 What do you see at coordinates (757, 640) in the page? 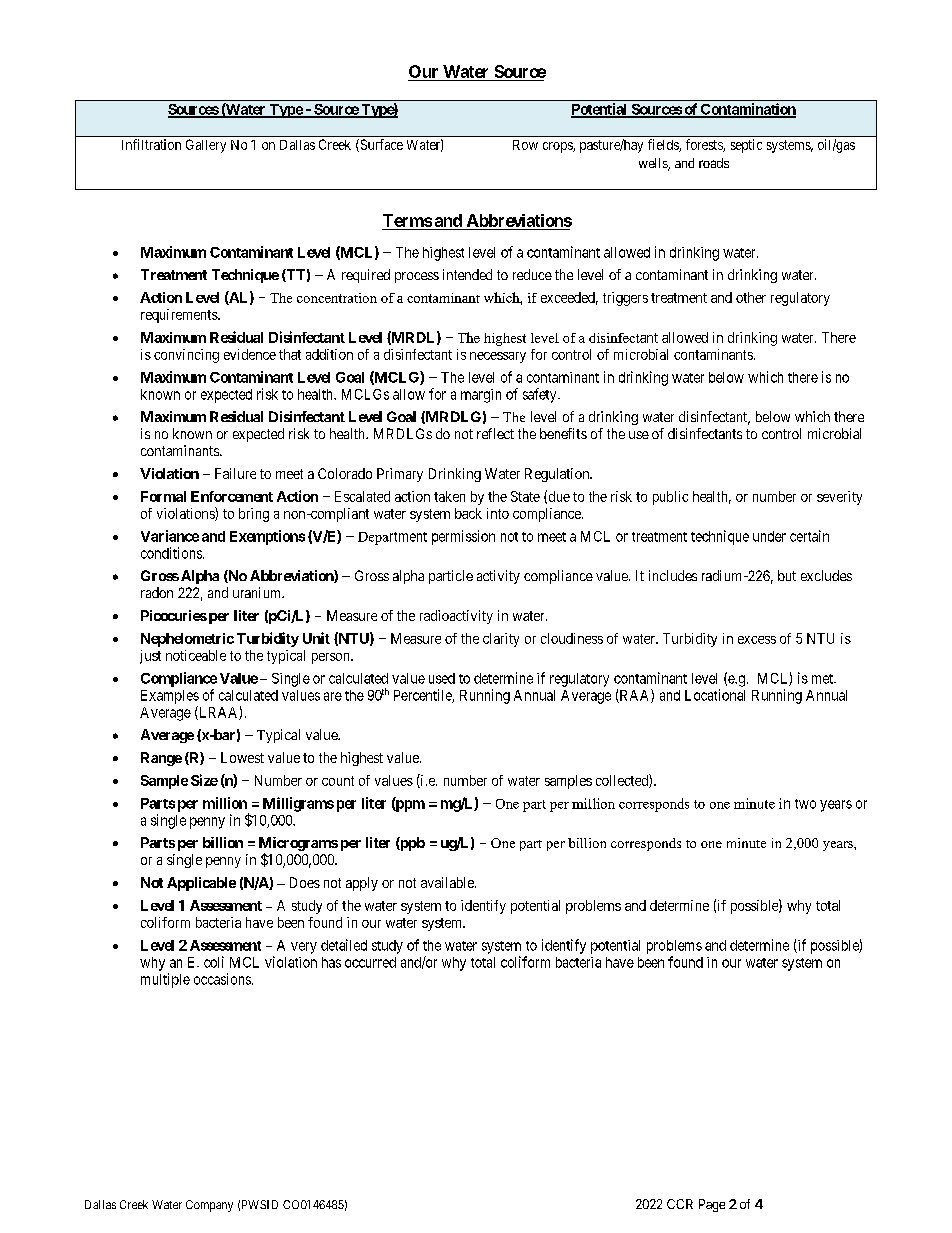
I see `excess` at bounding box center [757, 640].
